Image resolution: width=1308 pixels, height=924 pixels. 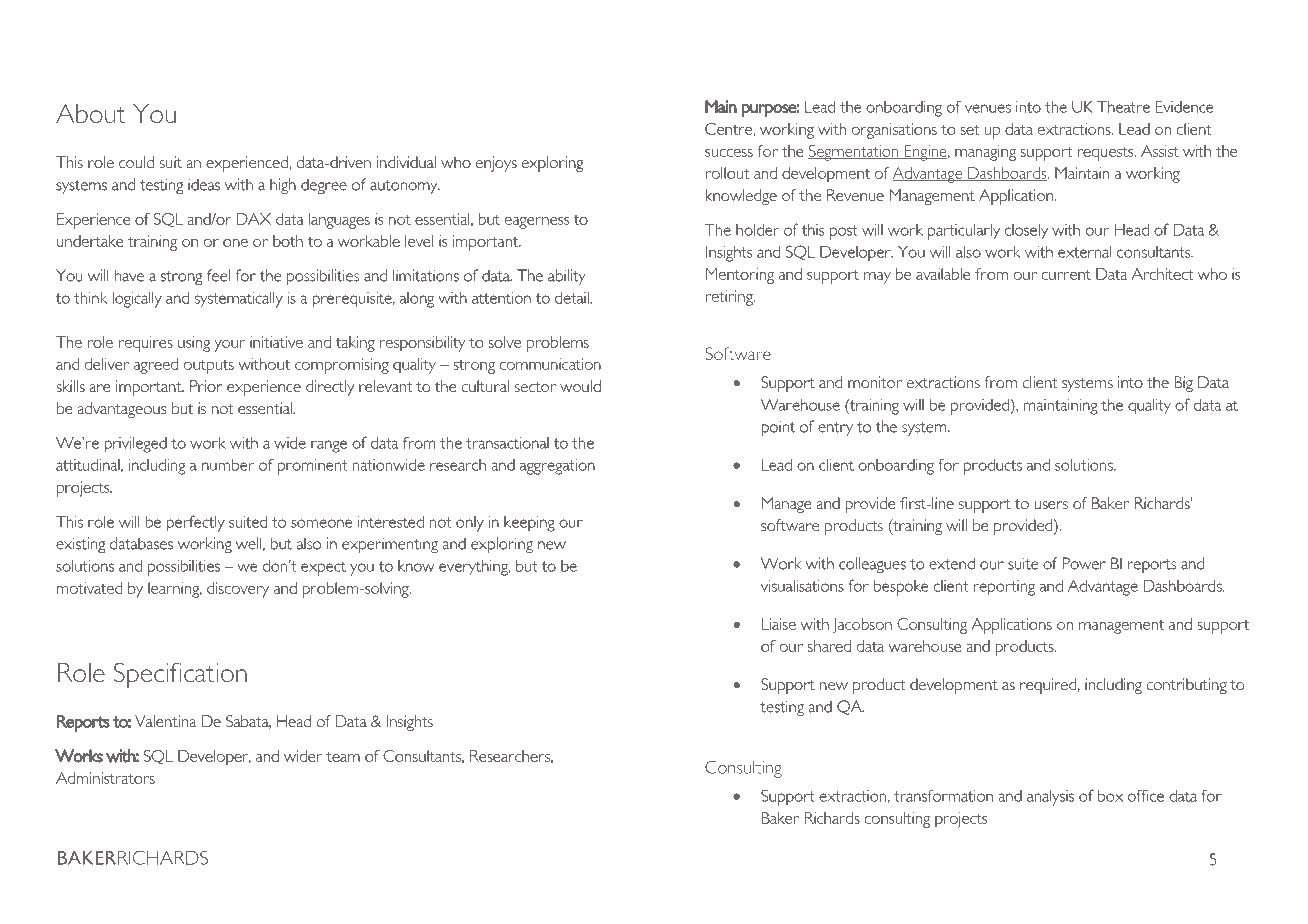 What do you see at coordinates (343, 757) in the screenshot?
I see `team` at bounding box center [343, 757].
